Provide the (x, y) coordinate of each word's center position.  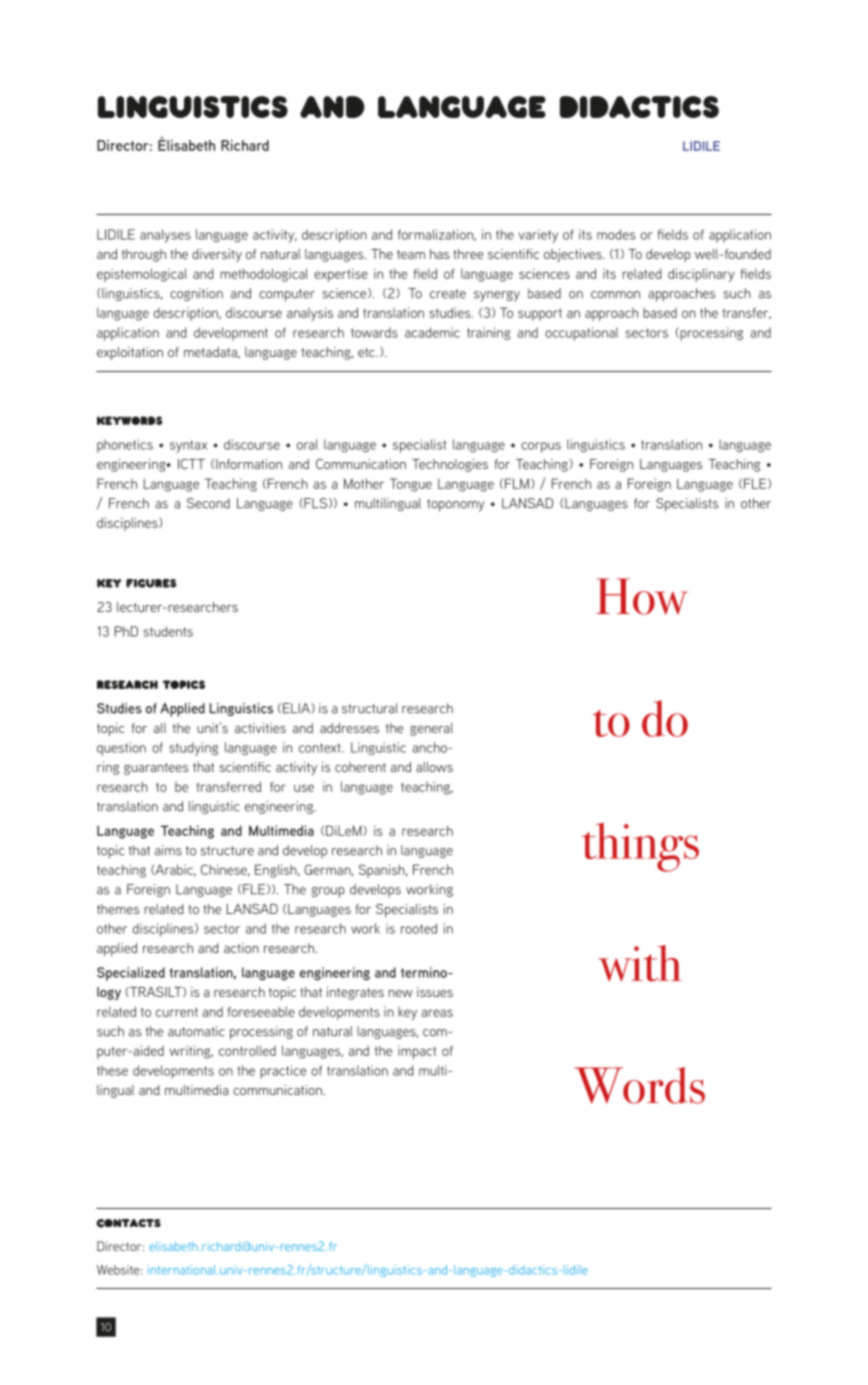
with (640, 963)
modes (616, 234)
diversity (217, 255)
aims (168, 850)
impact (417, 1052)
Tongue (411, 485)
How (642, 596)
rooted (419, 928)
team (411, 254)
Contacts (128, 1223)
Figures (151, 583)
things (640, 847)
